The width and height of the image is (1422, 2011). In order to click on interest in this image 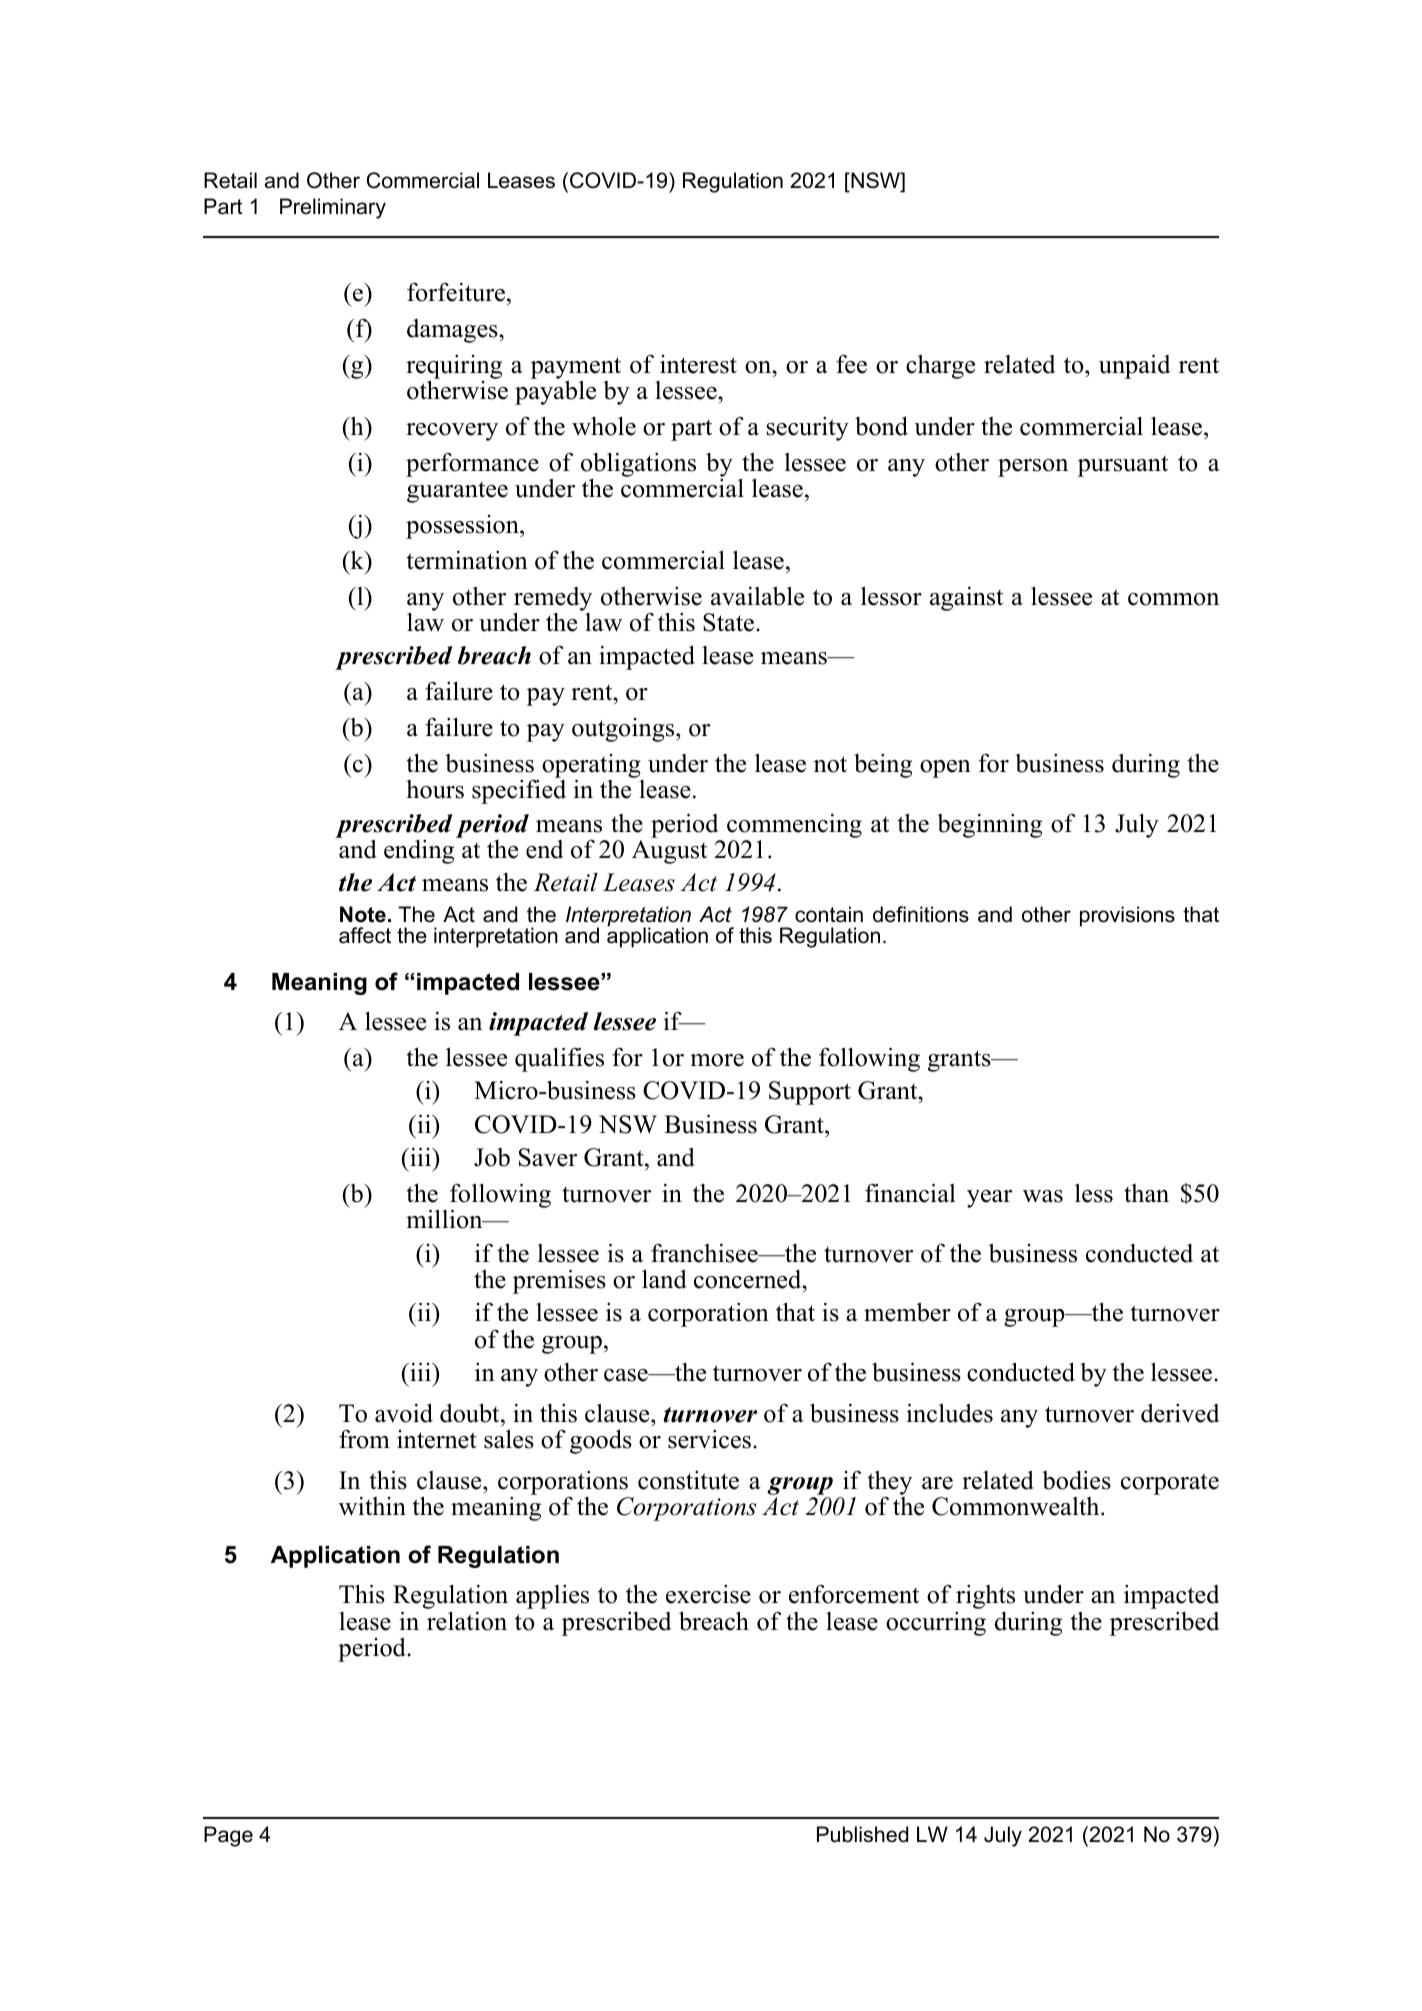, I will do `click(698, 364)`.
